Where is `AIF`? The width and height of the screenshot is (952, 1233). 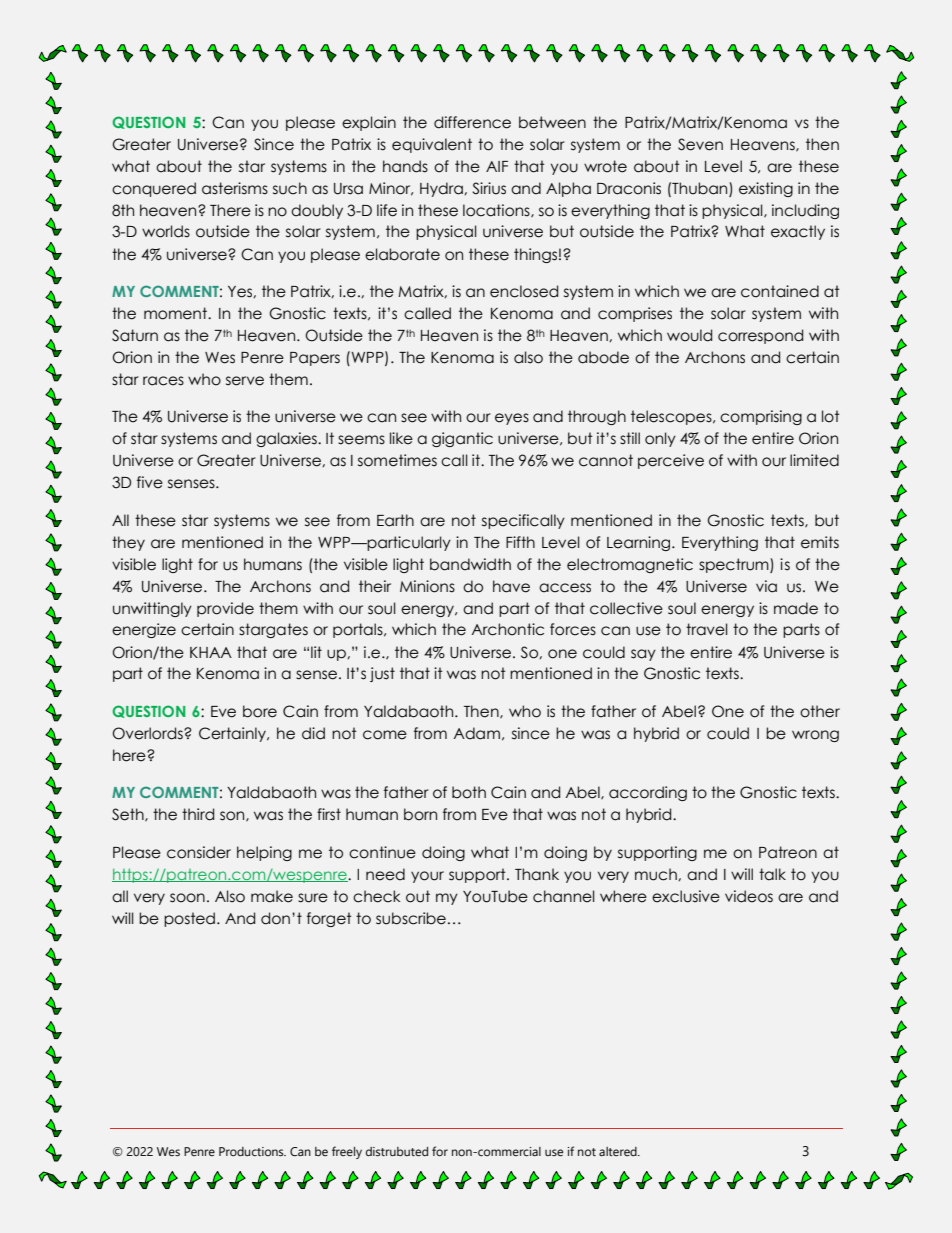 AIF is located at coordinates (497, 166).
